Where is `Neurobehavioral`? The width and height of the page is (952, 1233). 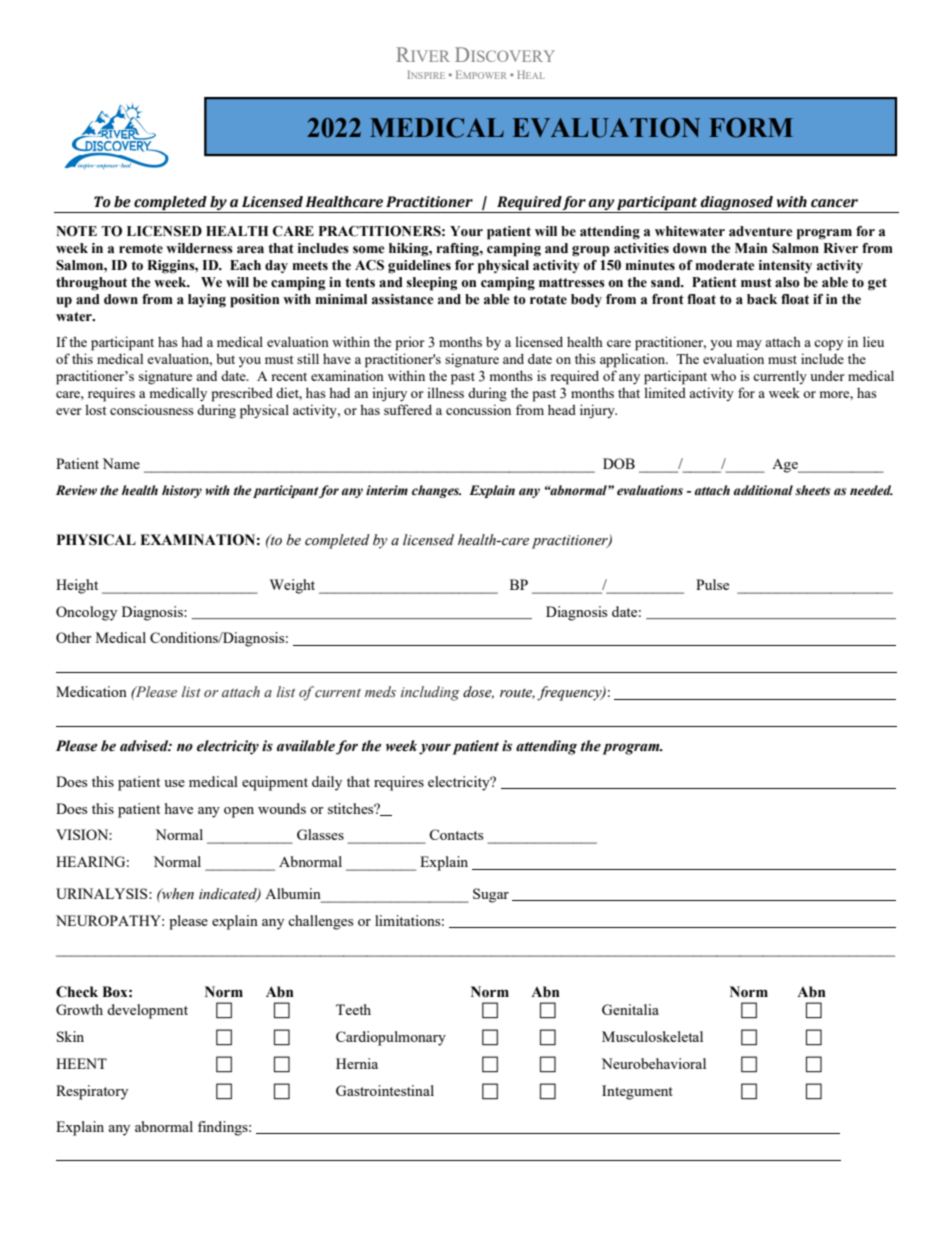 Neurobehavioral is located at coordinates (653, 1063).
